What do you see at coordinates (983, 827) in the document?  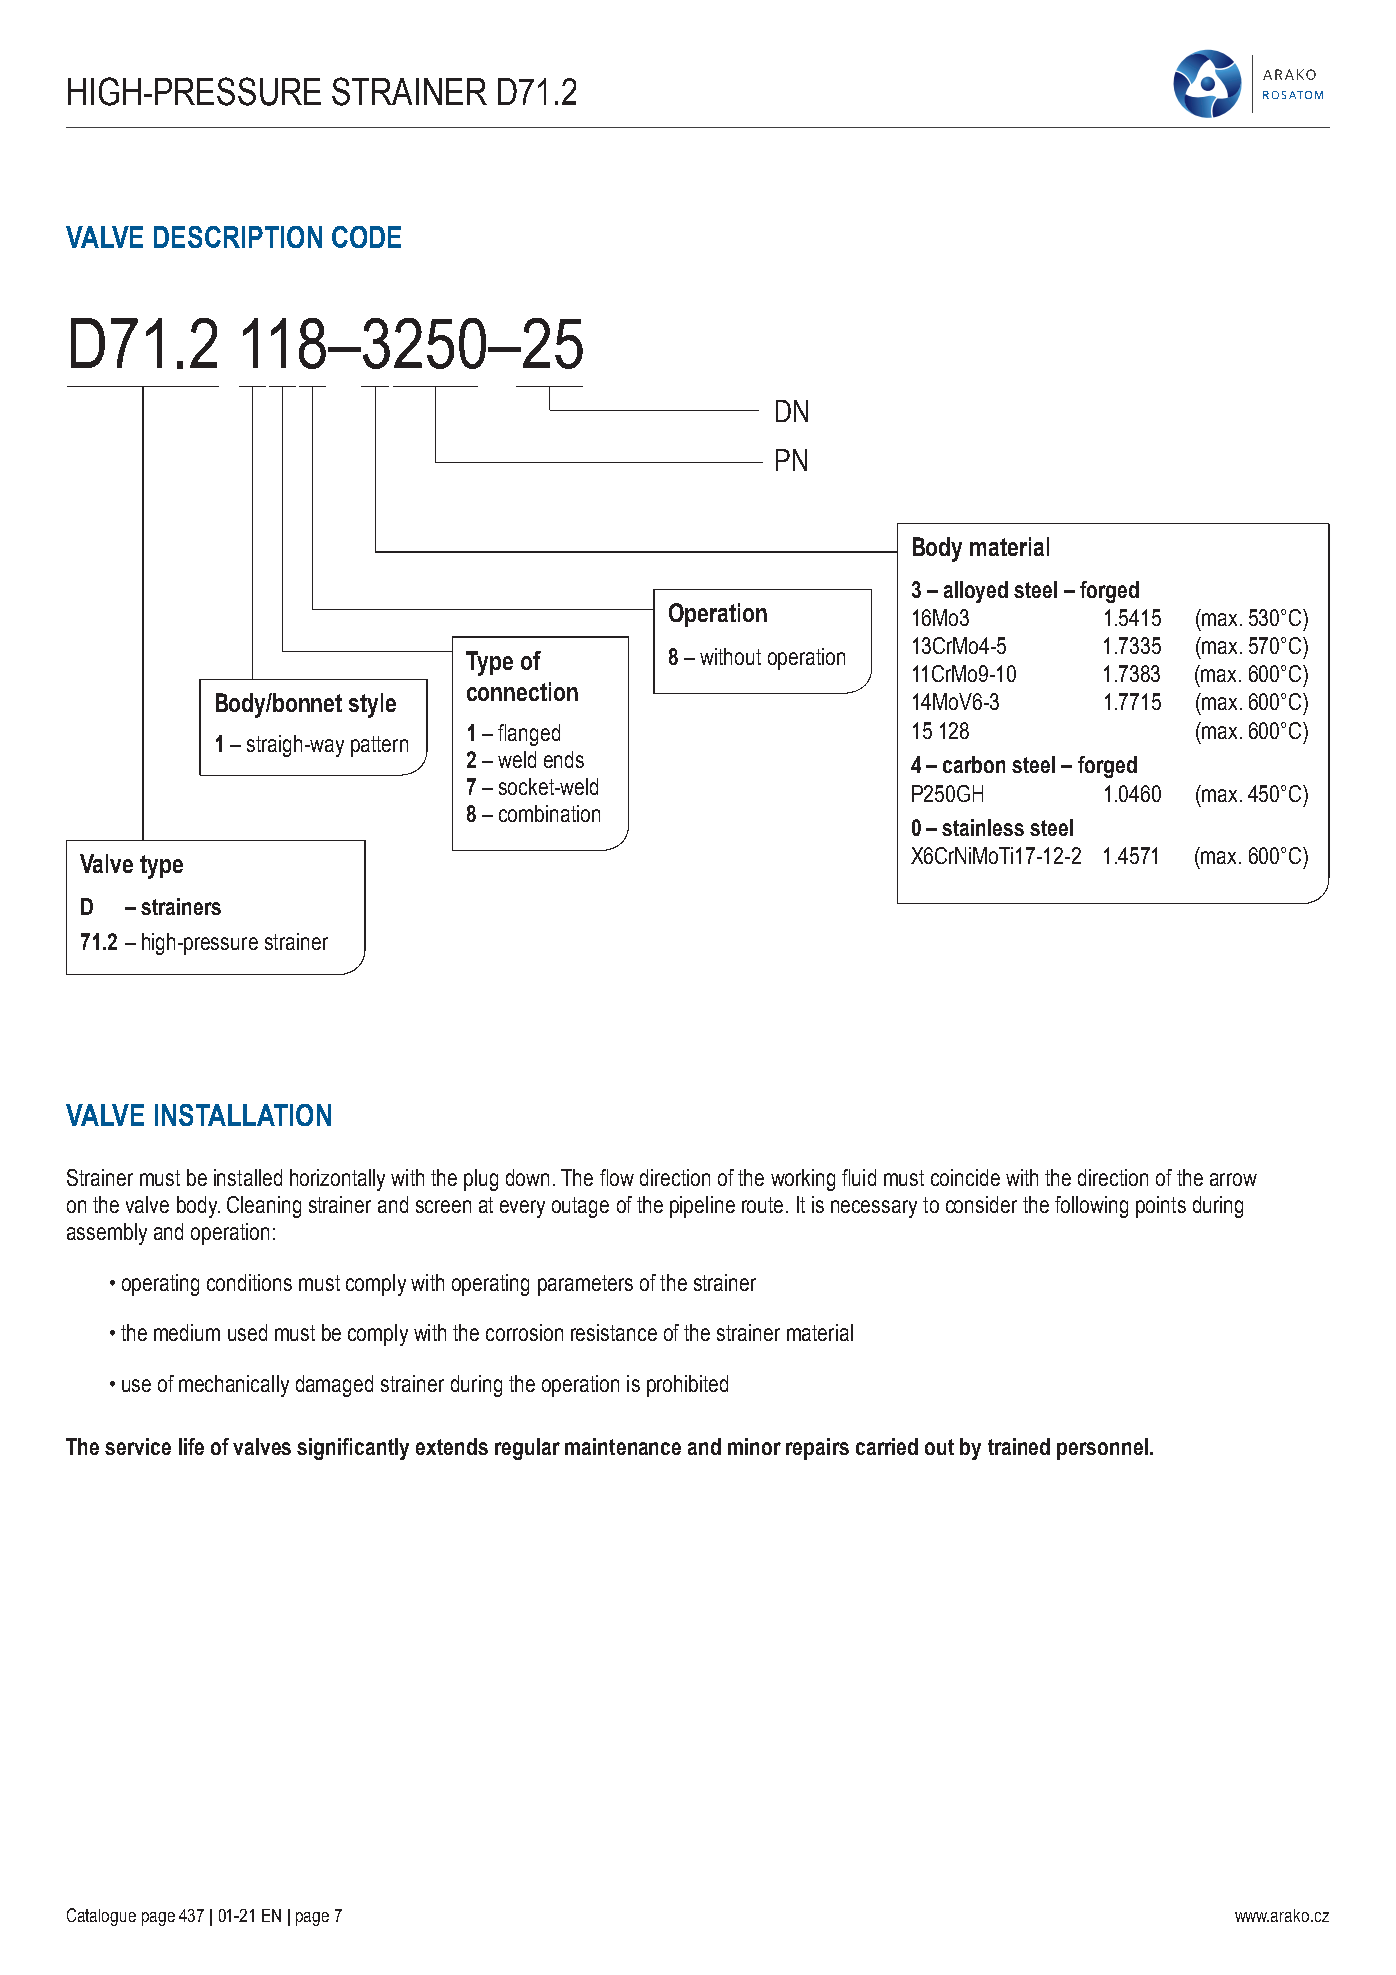 I see `stainless` at bounding box center [983, 827].
